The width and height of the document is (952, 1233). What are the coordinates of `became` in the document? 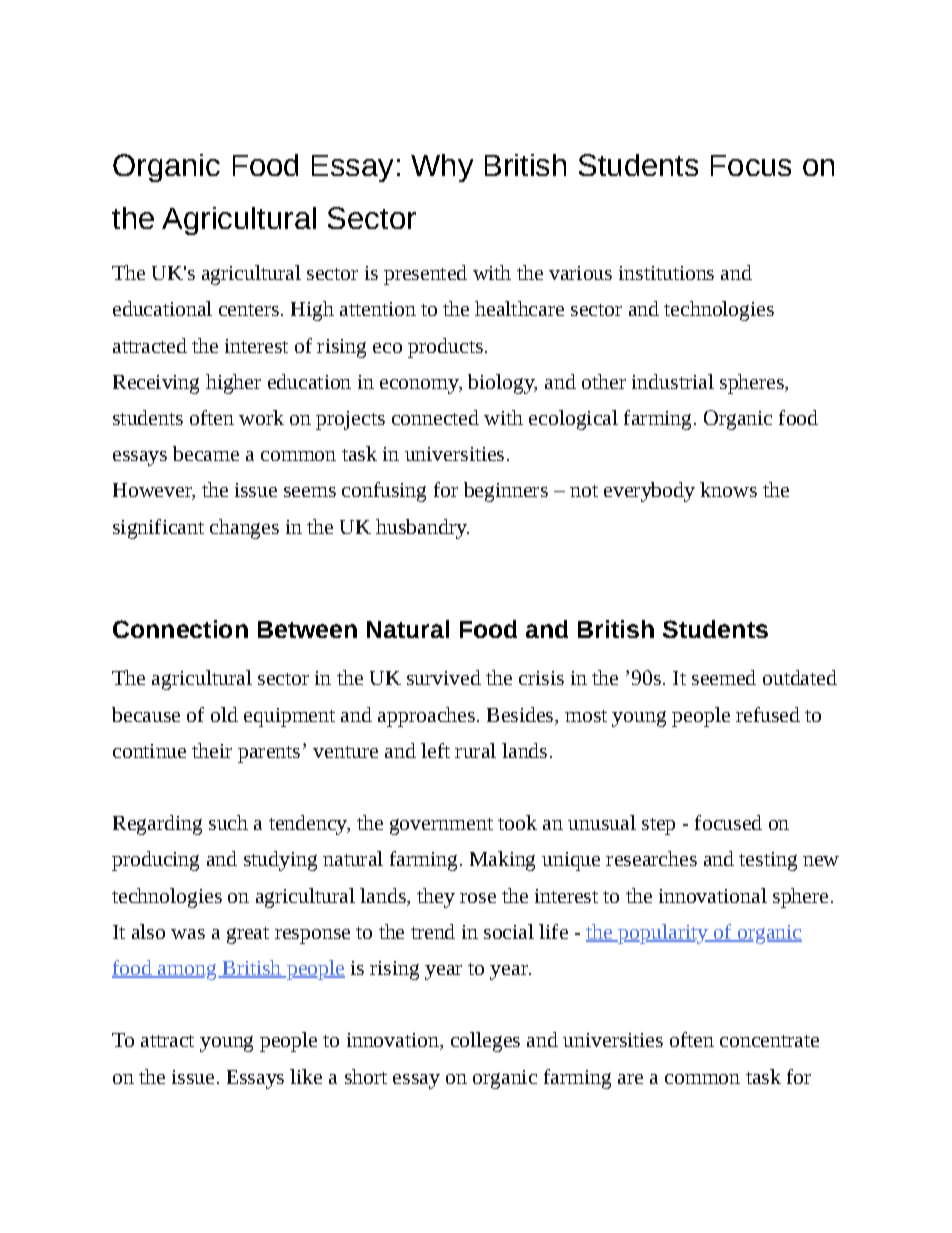 It's located at (206, 453).
